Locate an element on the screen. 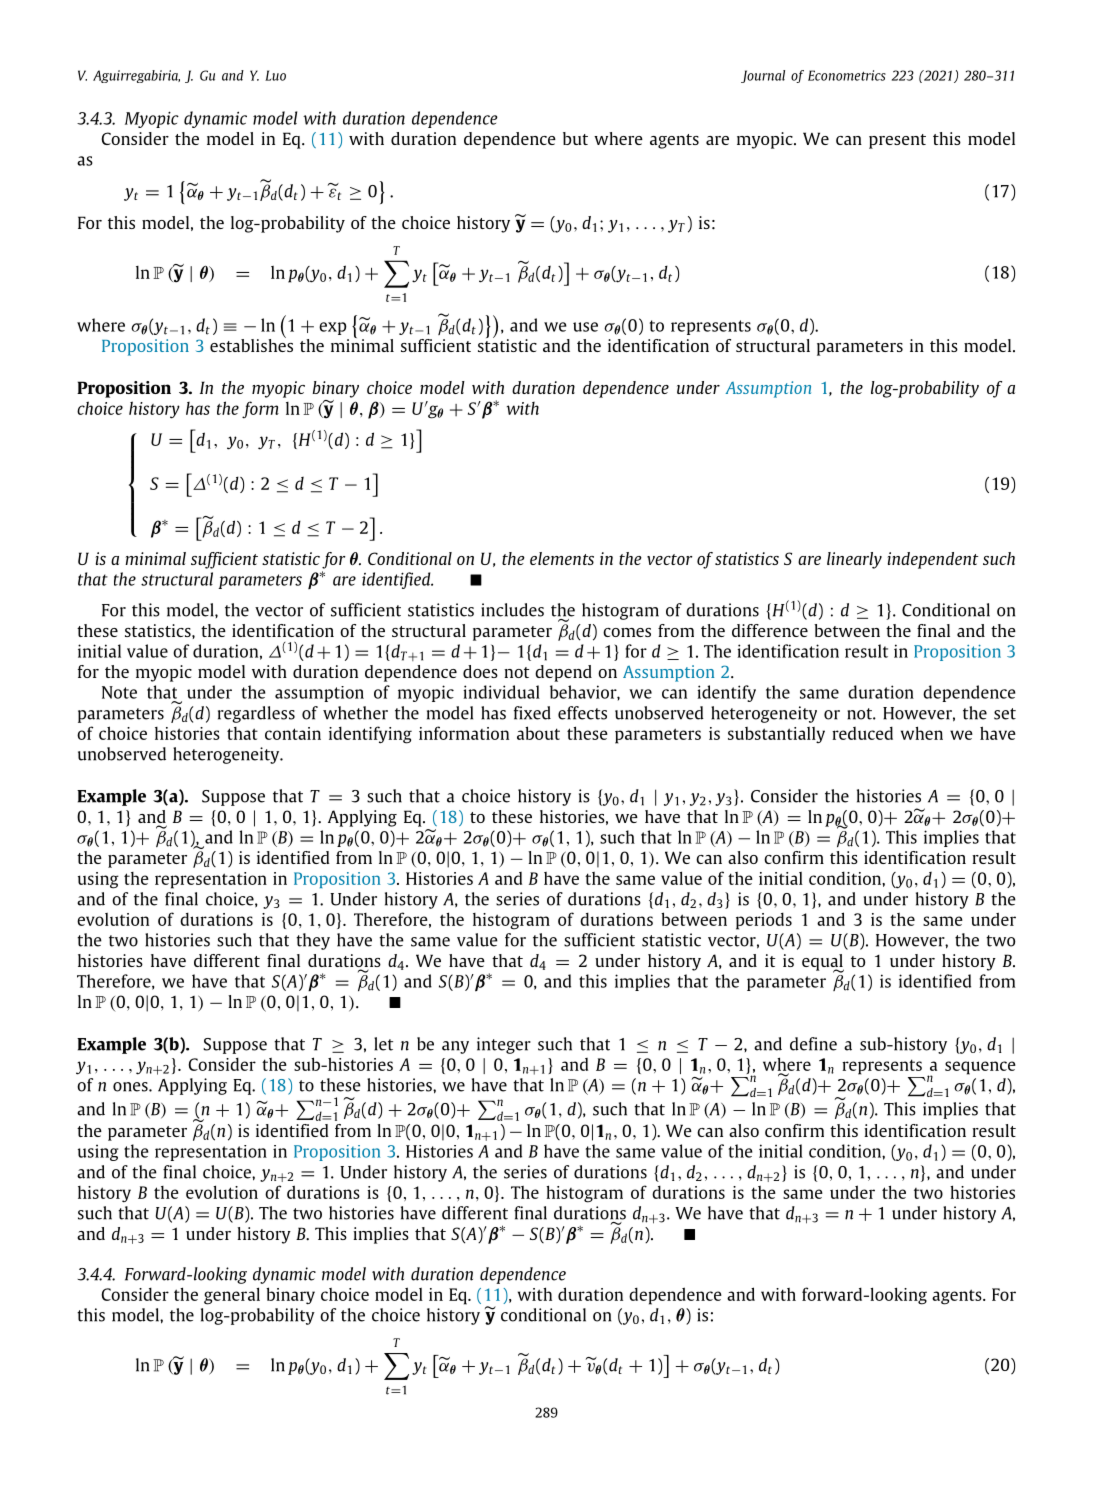 The width and height of the screenshot is (1093, 1491). integer is located at coordinates (504, 1045).
